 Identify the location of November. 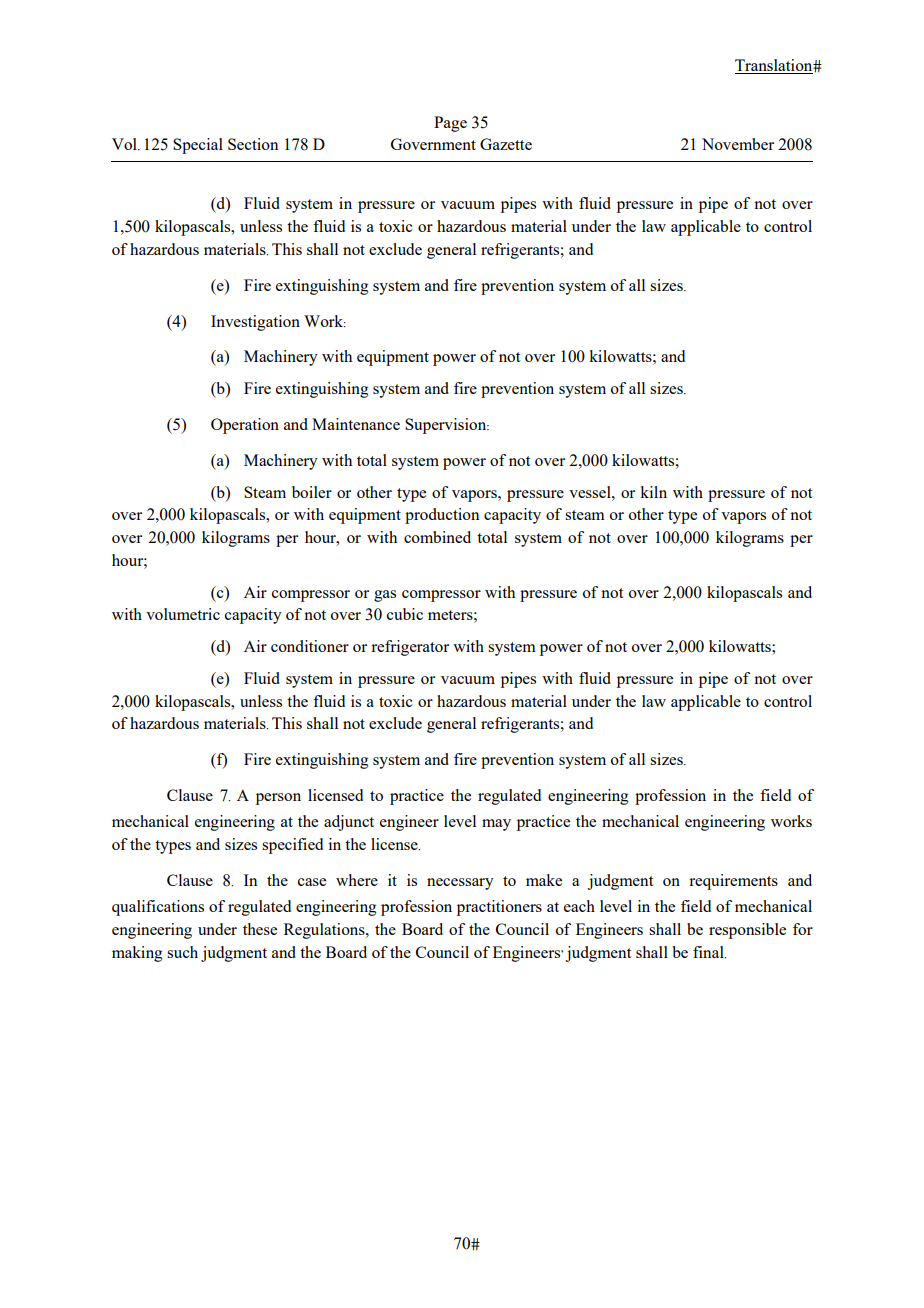
(738, 144).
